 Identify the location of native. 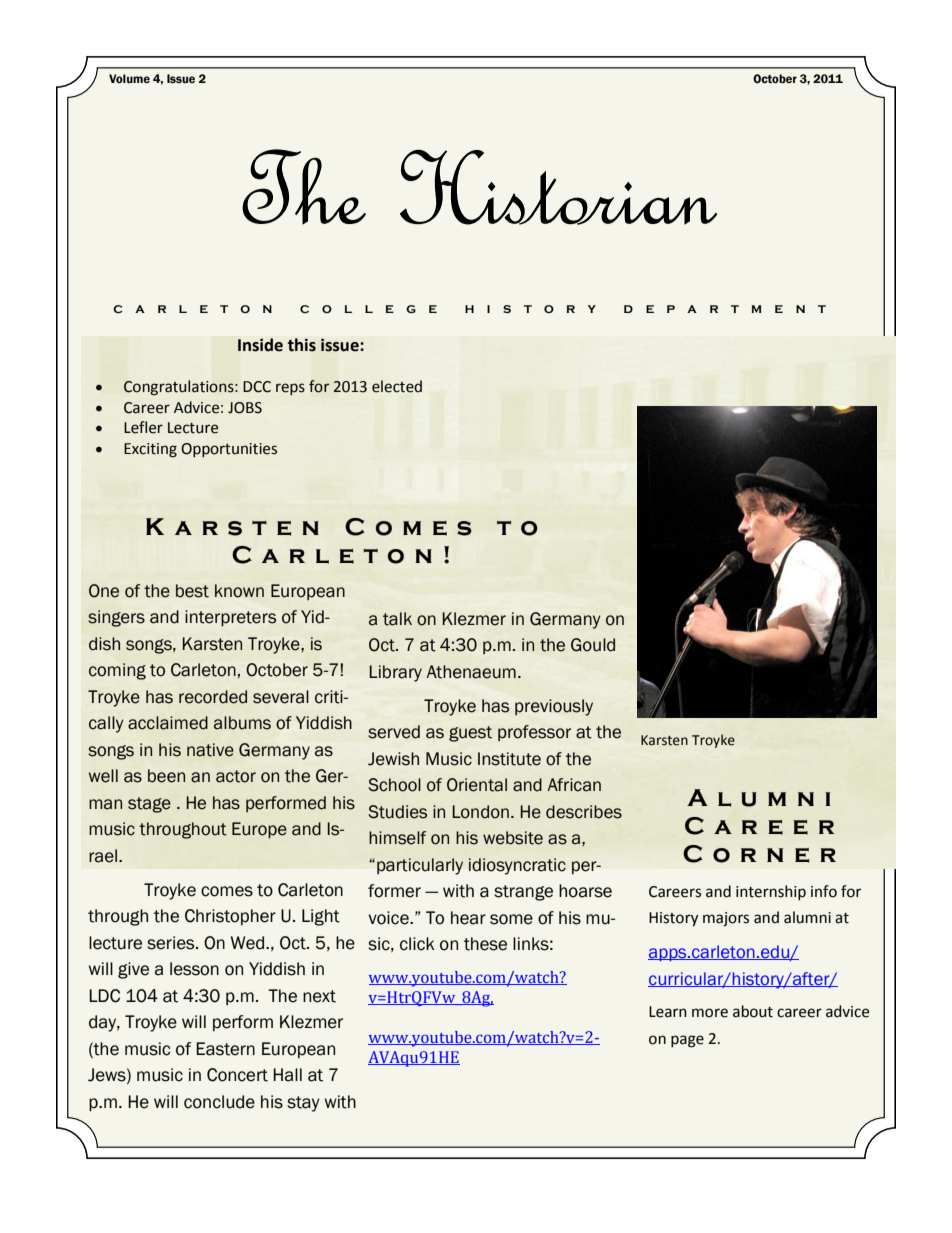
(210, 750).
